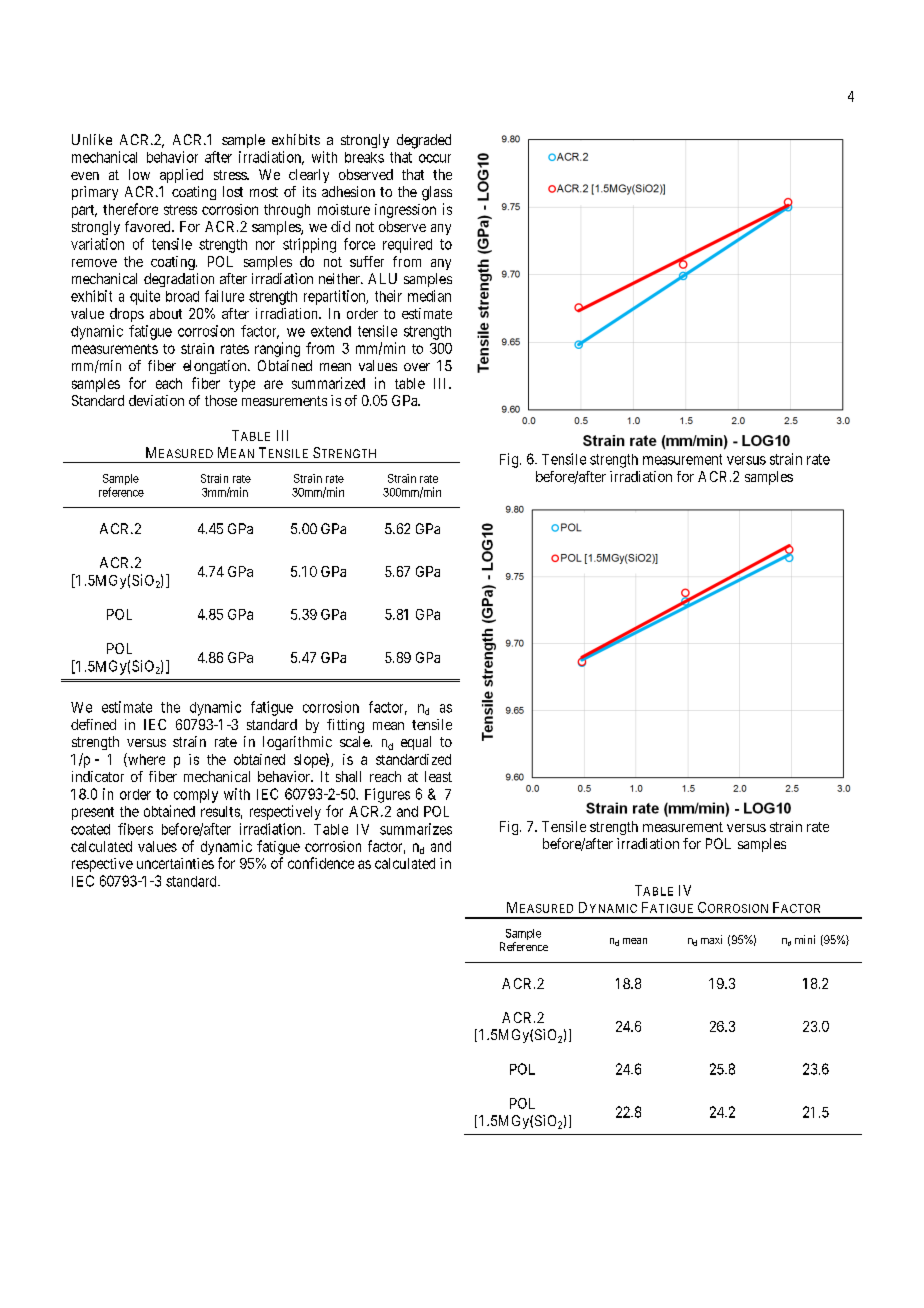 The image size is (924, 1308). Describe the element at coordinates (145, 760) in the screenshot. I see `where` at that location.
